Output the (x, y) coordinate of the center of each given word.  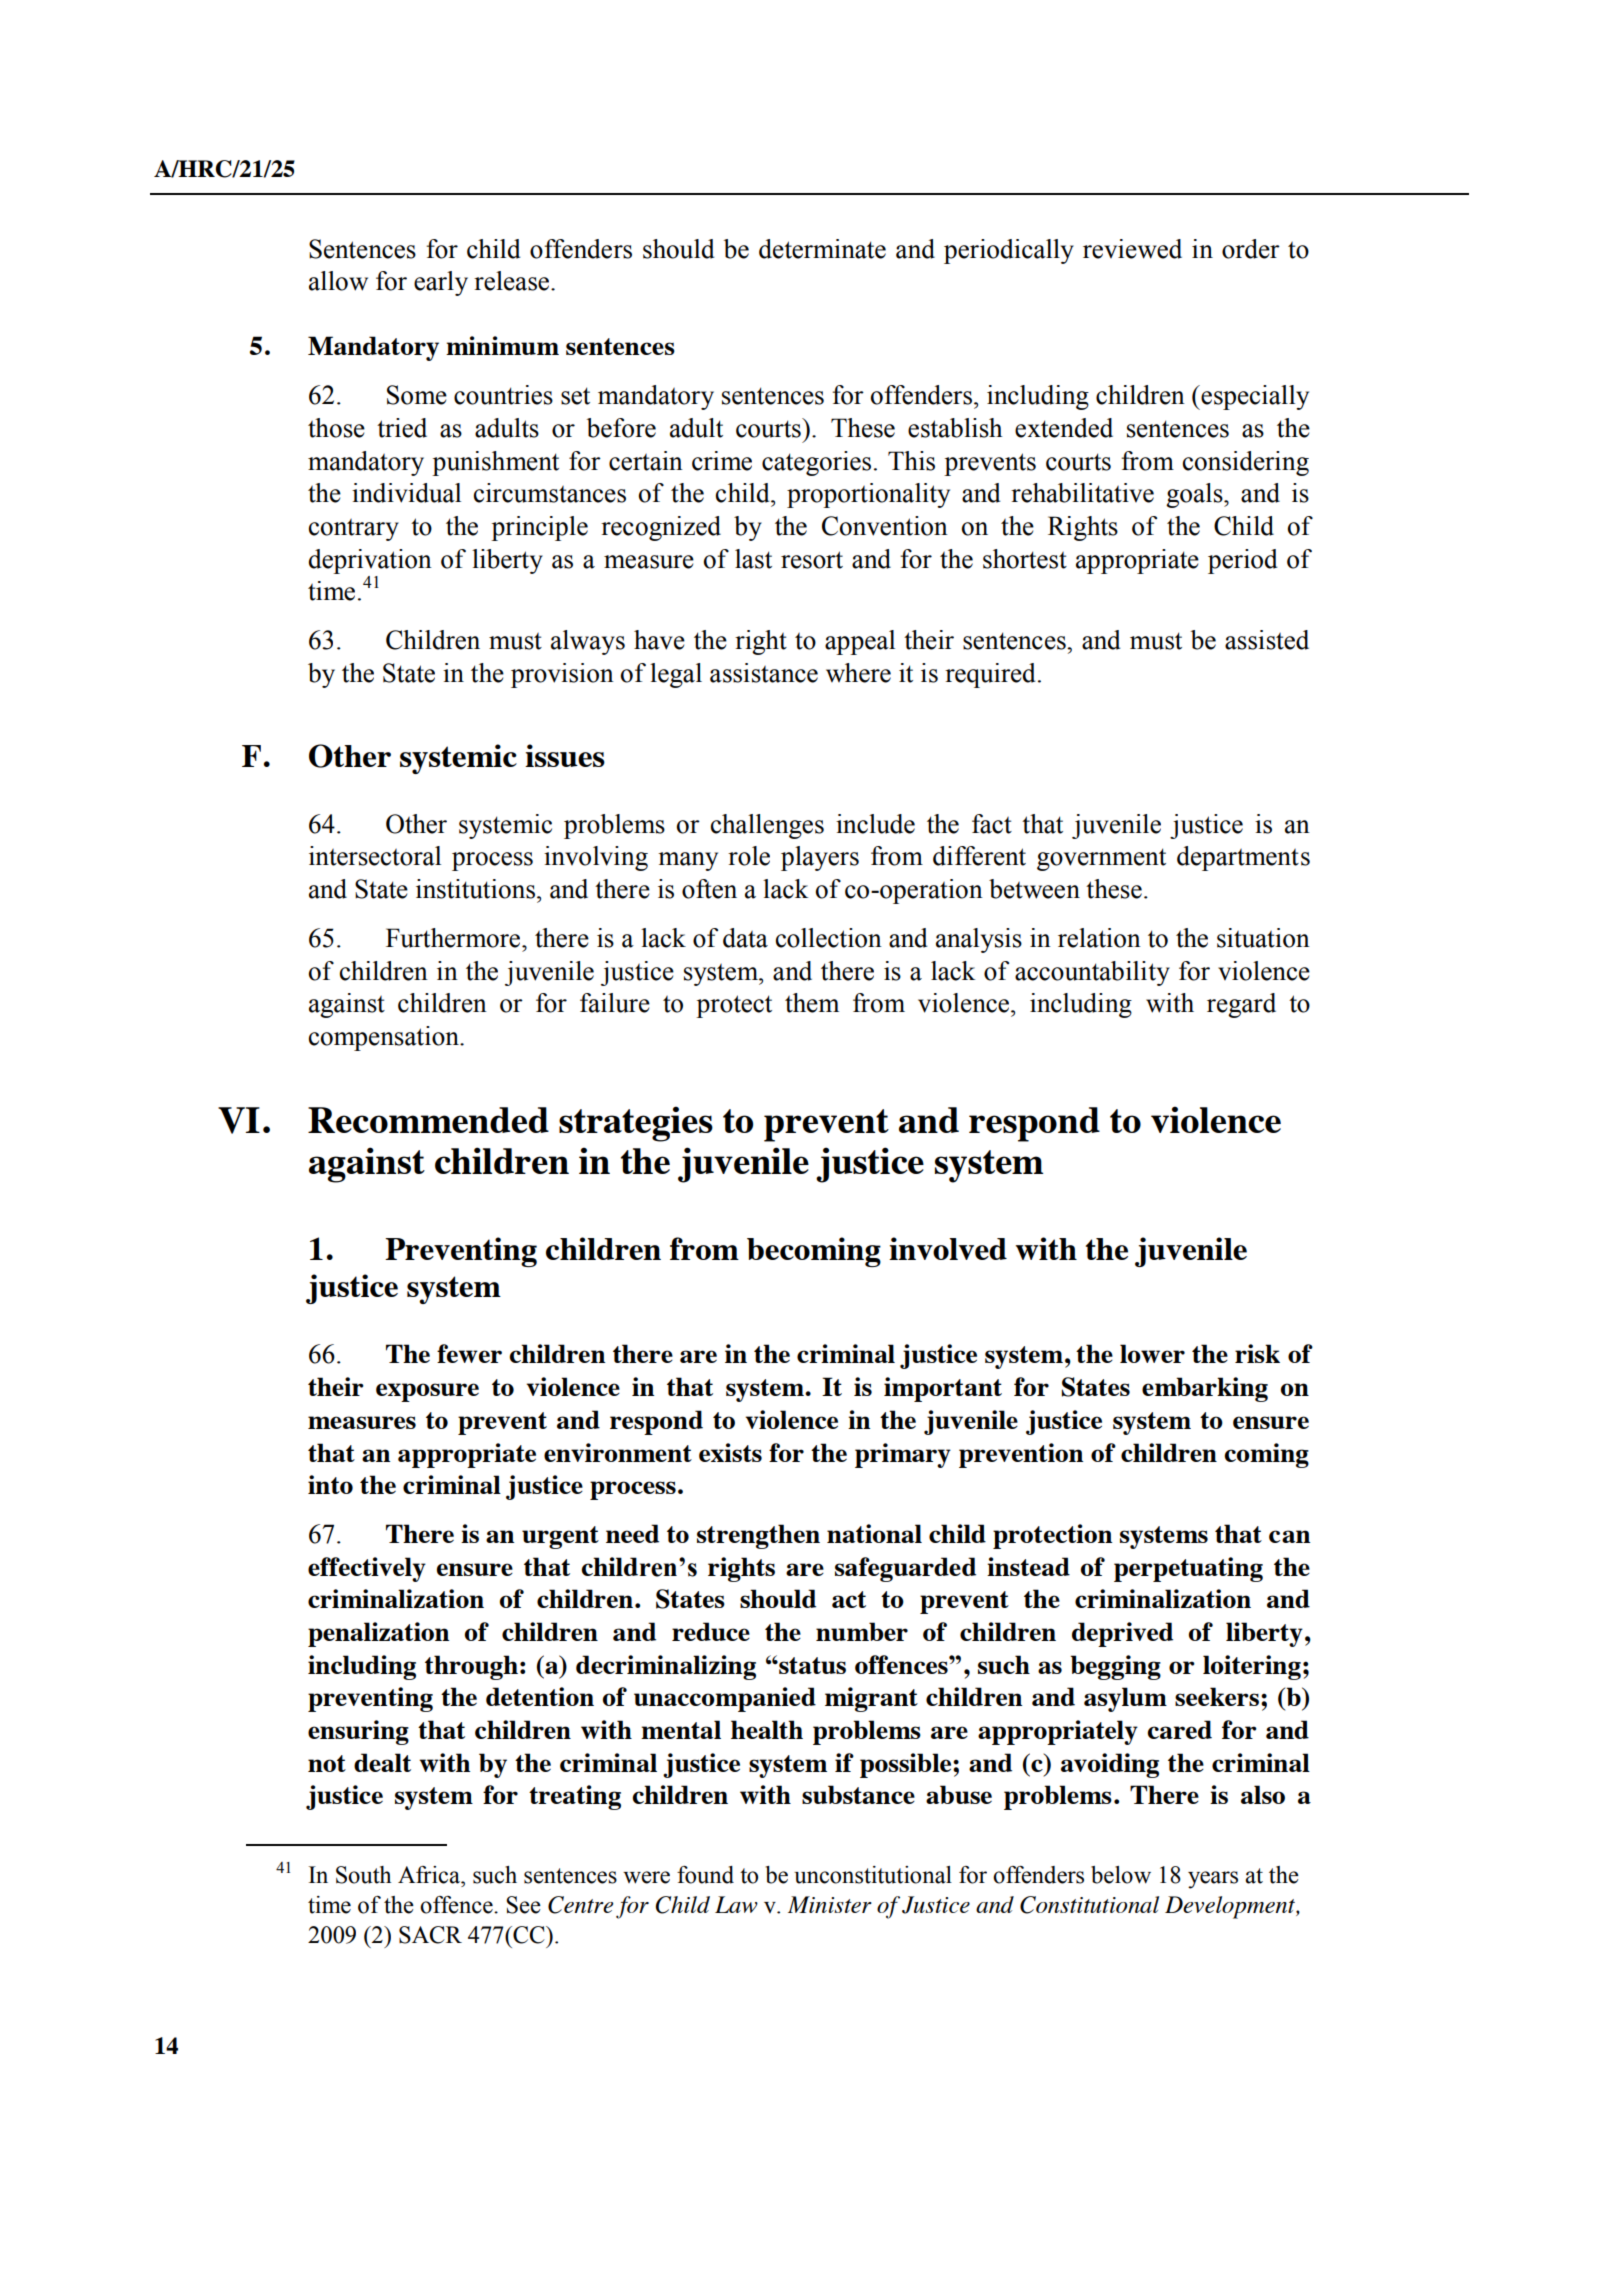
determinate (822, 249)
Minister (830, 1904)
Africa (430, 1875)
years (1213, 1880)
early (441, 283)
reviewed (1132, 249)
